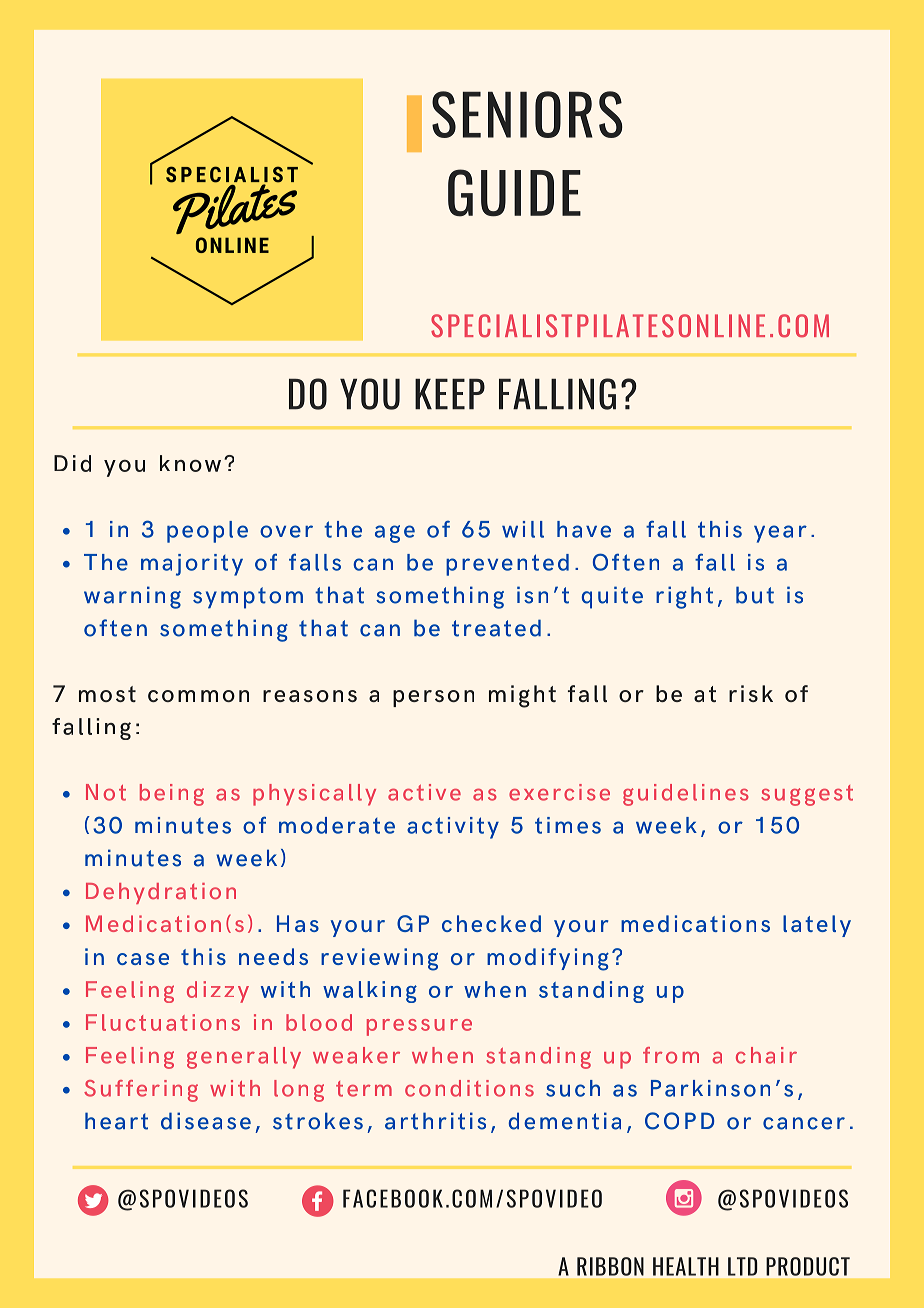 The height and width of the document is (1308, 924). What do you see at coordinates (751, 693) in the document?
I see `risk` at bounding box center [751, 693].
